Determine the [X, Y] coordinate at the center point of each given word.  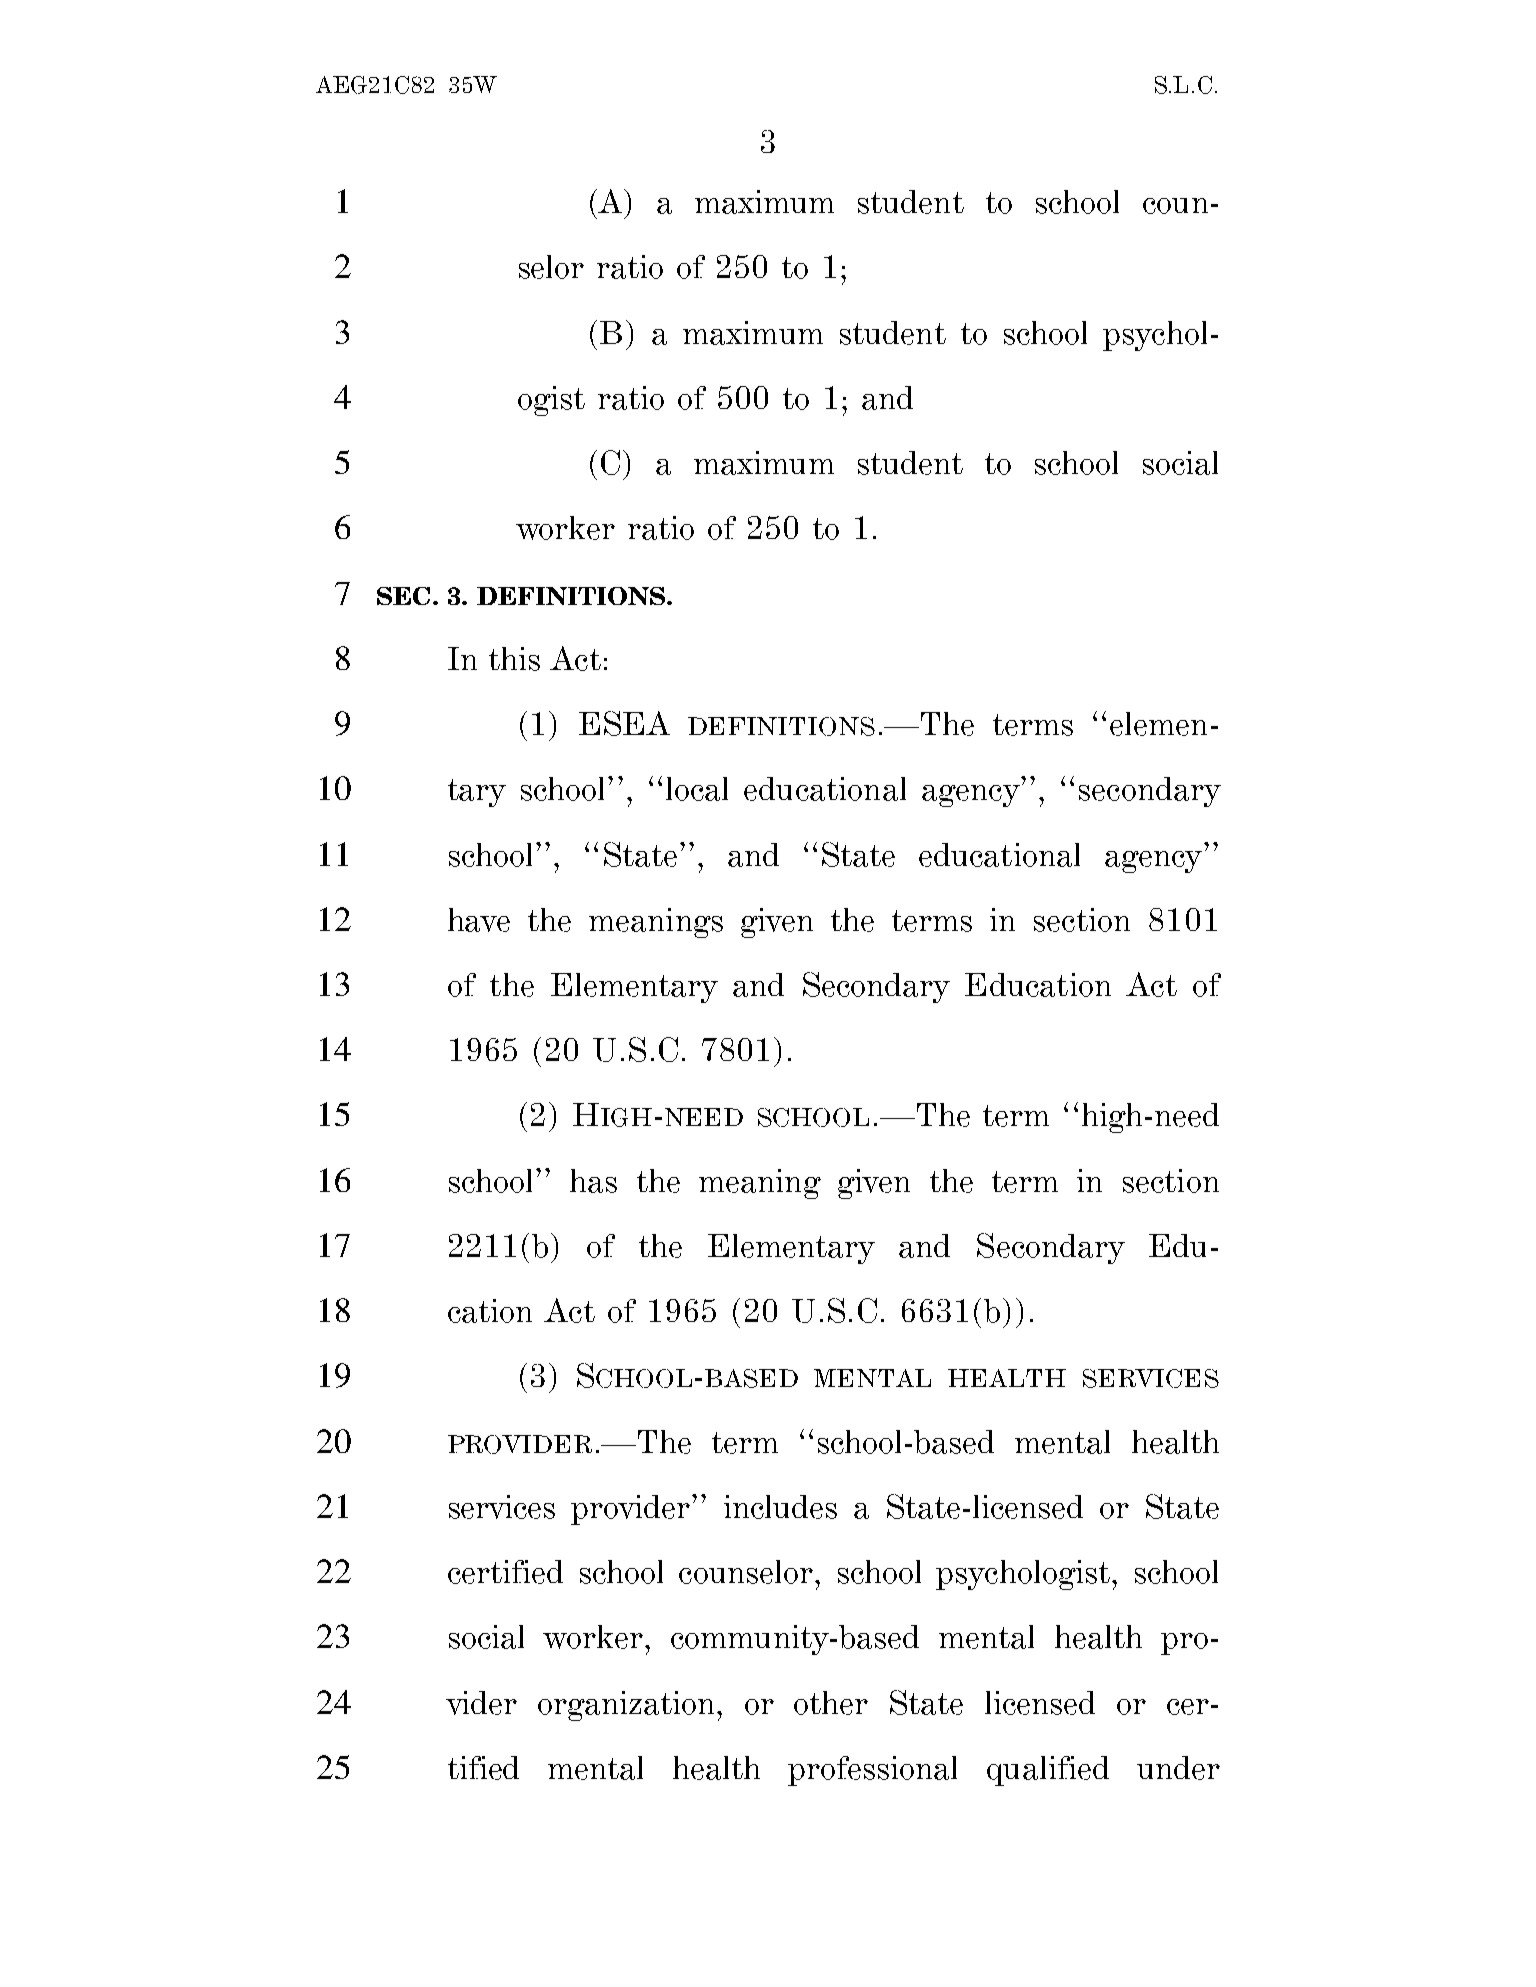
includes [780, 1507]
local [697, 789]
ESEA [624, 723]
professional [872, 1771]
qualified [1048, 1771]
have [479, 920]
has [593, 1181]
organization [628, 1706]
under [1178, 1768]
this [514, 659]
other [831, 1703]
